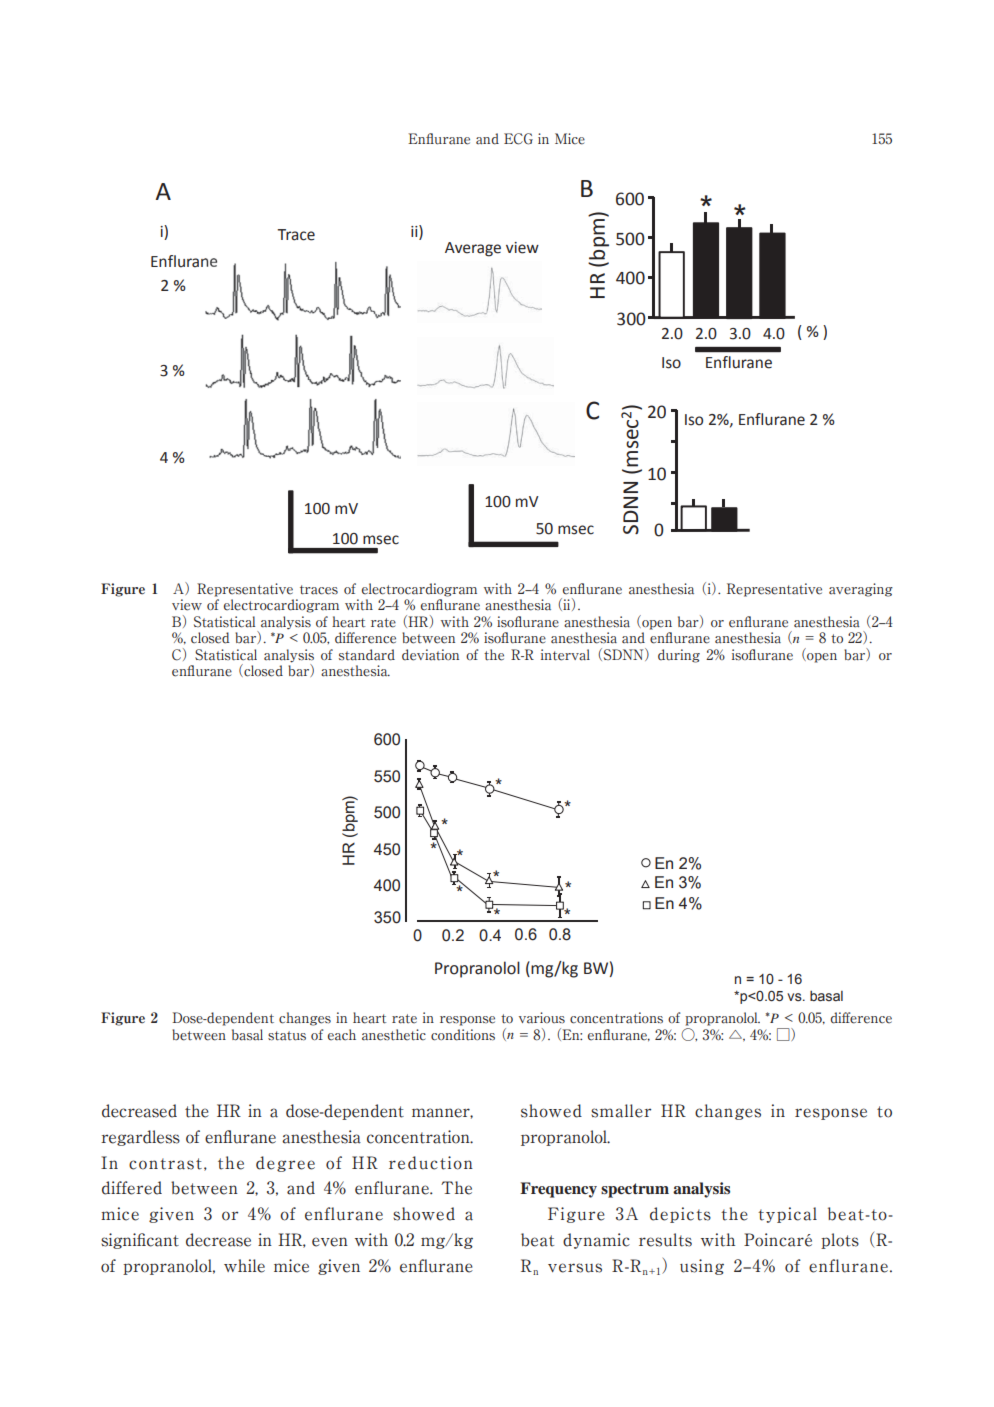 The image size is (994, 1407). I want to click on Frequency, so click(558, 1190).
